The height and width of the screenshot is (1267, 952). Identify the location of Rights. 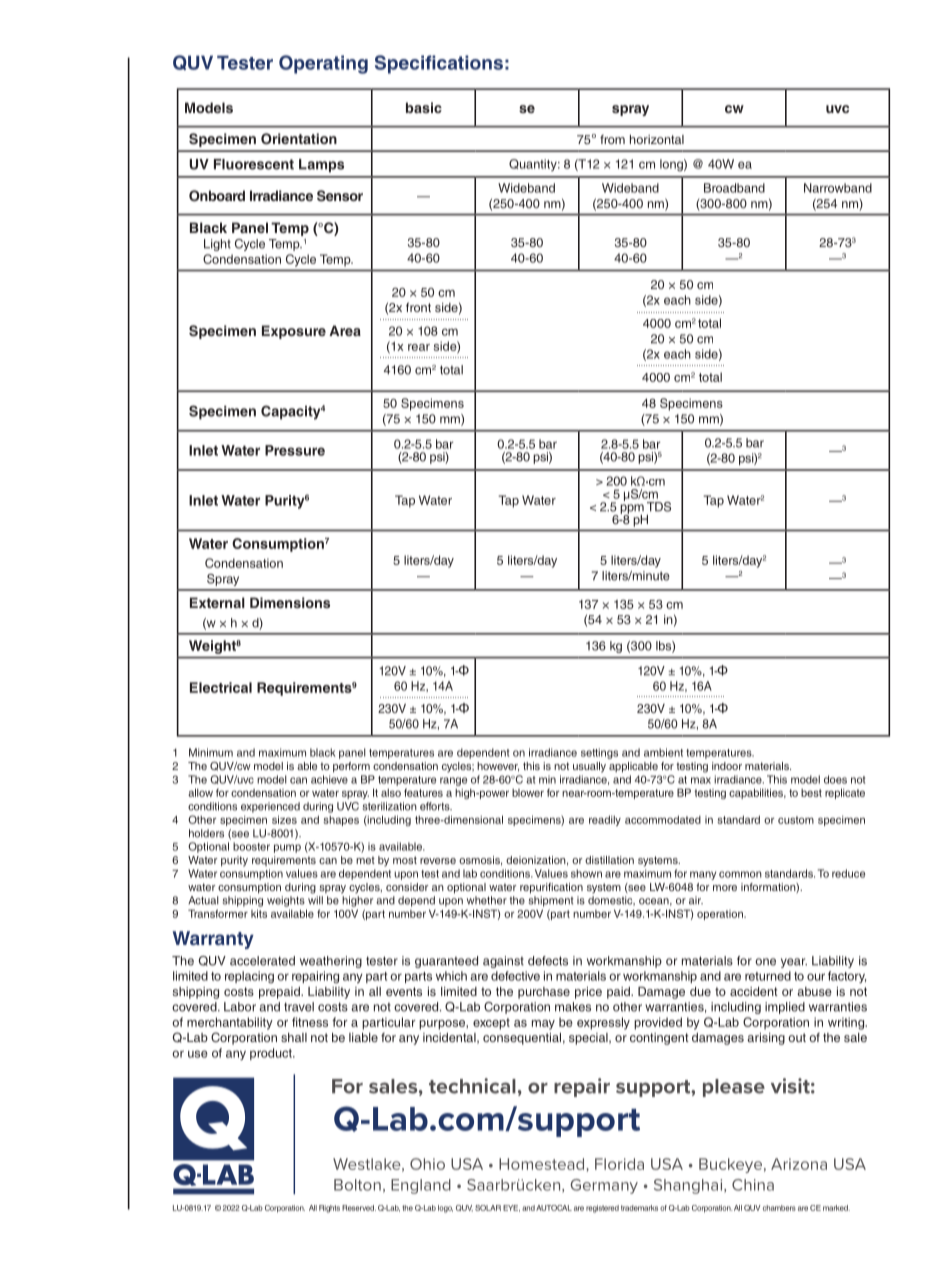
(329, 1209).
